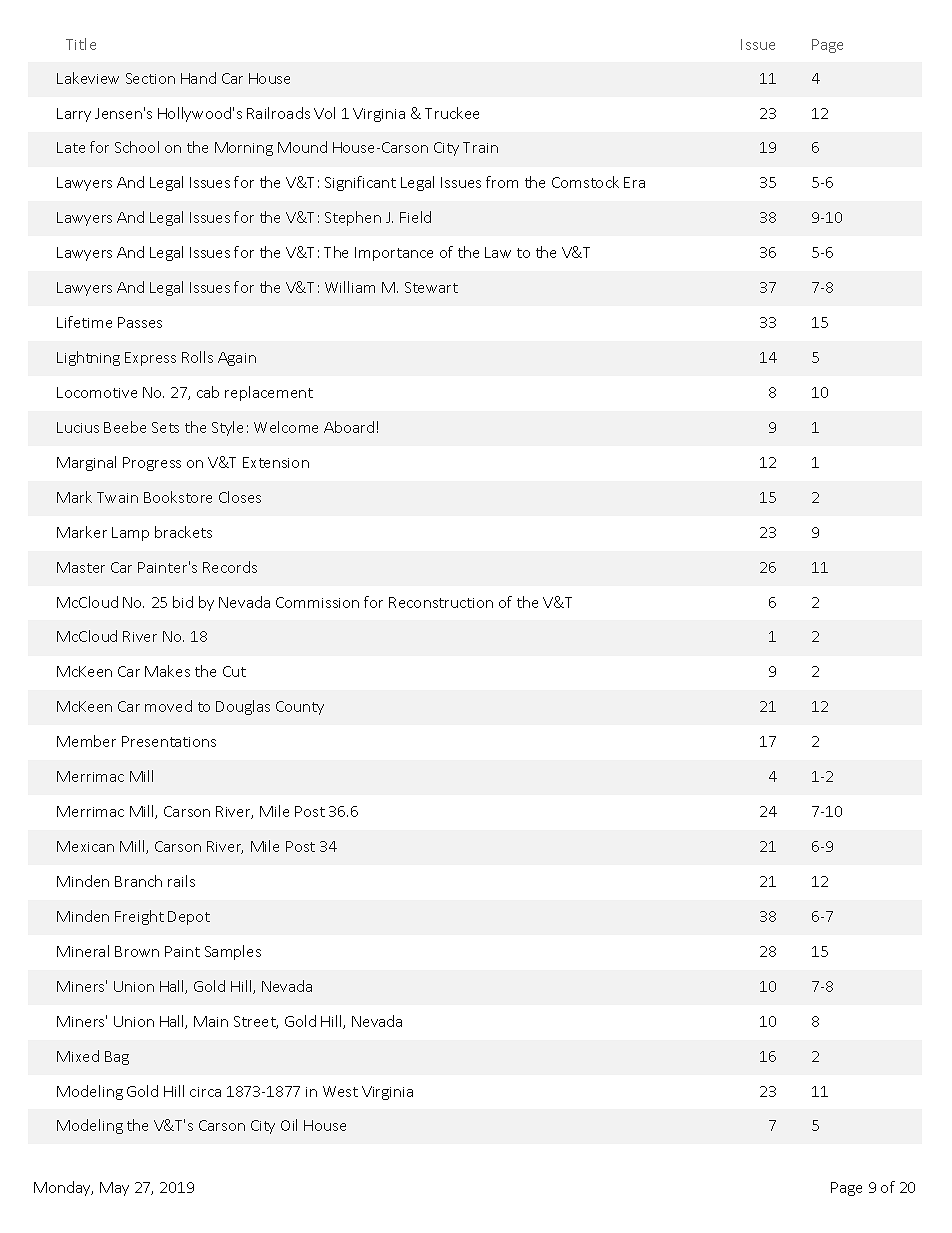 This screenshot has width=952, height=1233. I want to click on Section, so click(150, 78).
